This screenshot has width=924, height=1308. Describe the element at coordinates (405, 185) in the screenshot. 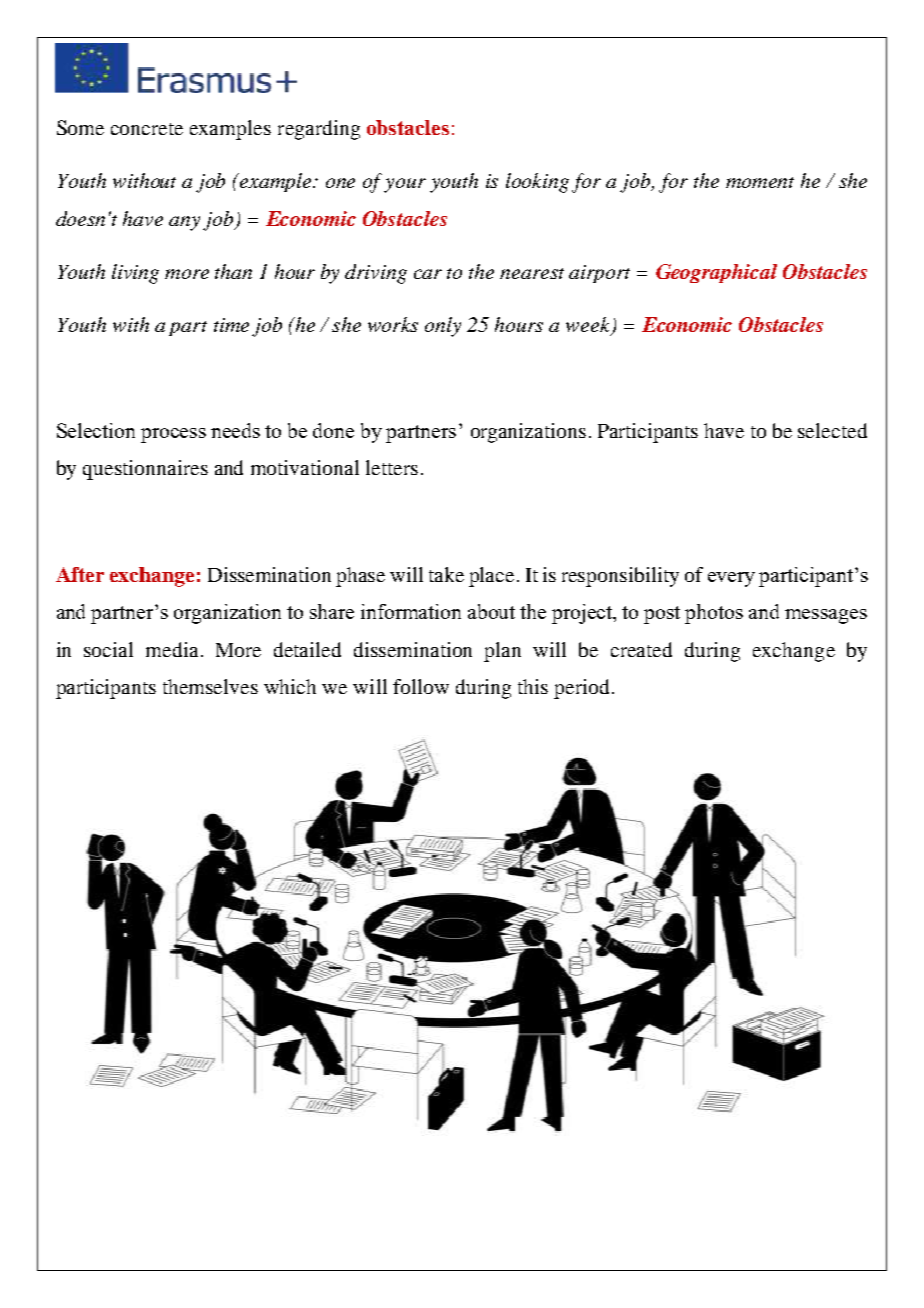

I see `your` at that location.
